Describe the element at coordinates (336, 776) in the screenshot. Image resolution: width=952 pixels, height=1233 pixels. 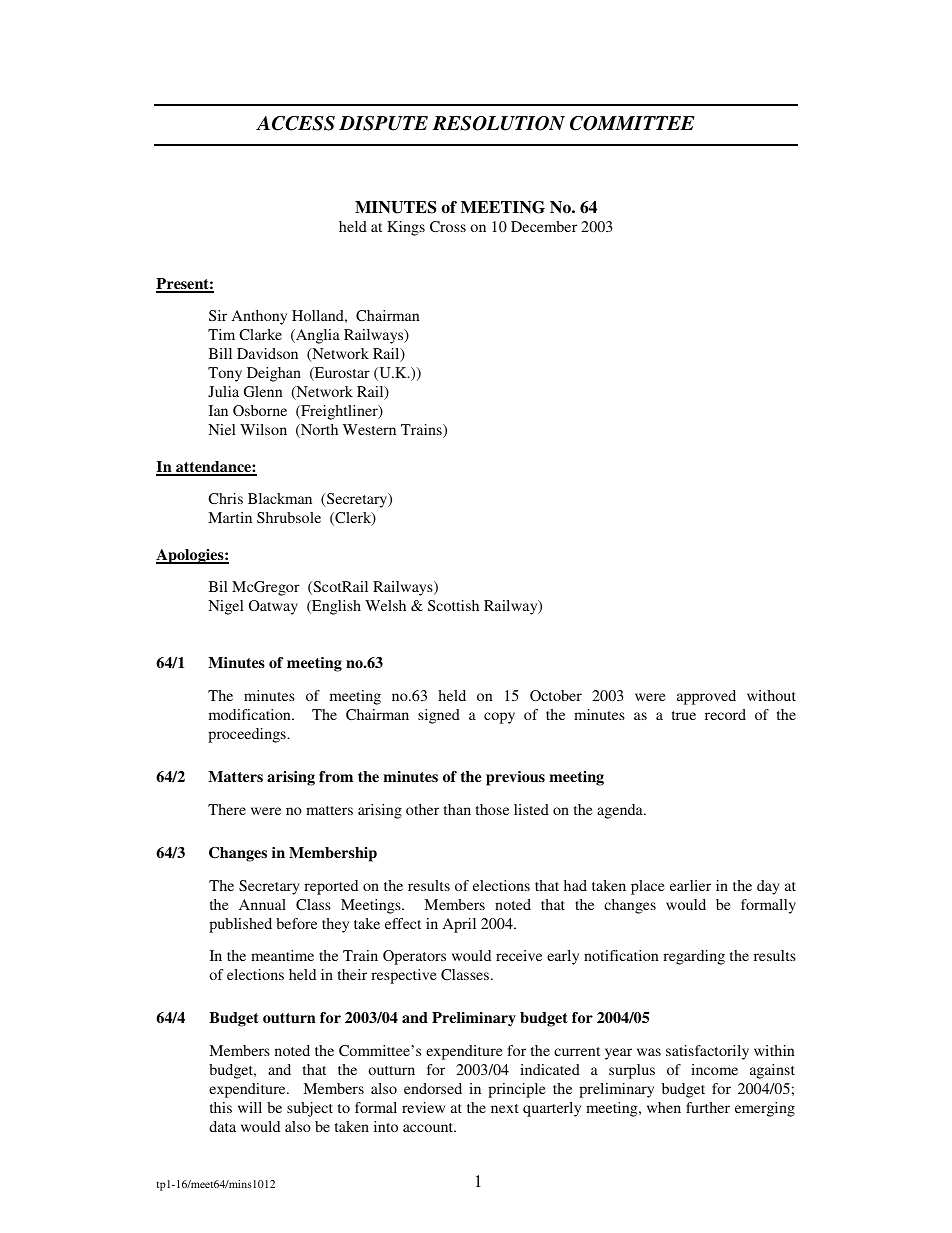
I see `from` at that location.
